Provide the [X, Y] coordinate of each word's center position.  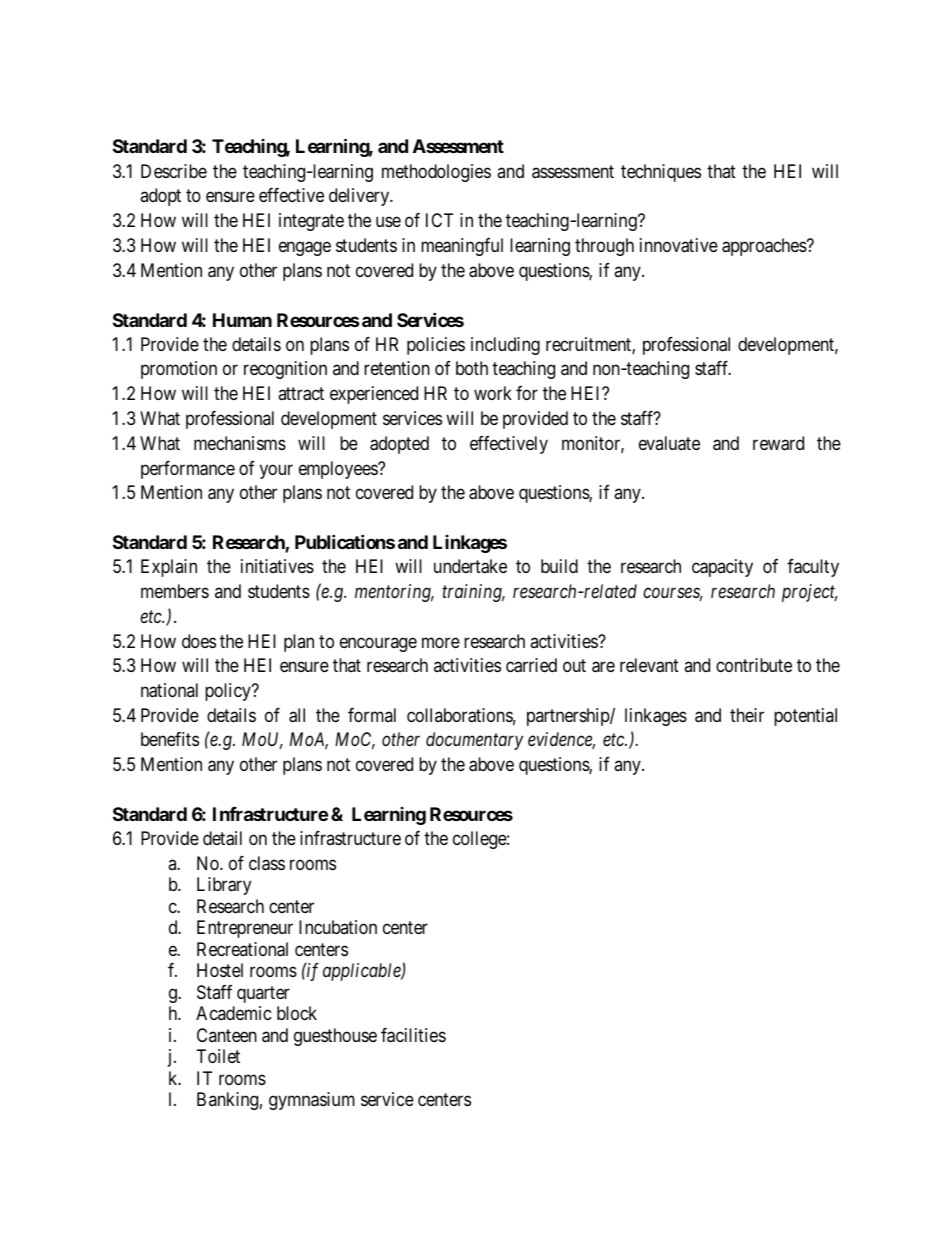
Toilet [218, 1056]
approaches [765, 247]
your [276, 471]
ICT [439, 220]
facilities [413, 1035]
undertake [470, 566]
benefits [170, 739]
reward [778, 443]
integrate [311, 222]
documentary [474, 741]
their [747, 715]
